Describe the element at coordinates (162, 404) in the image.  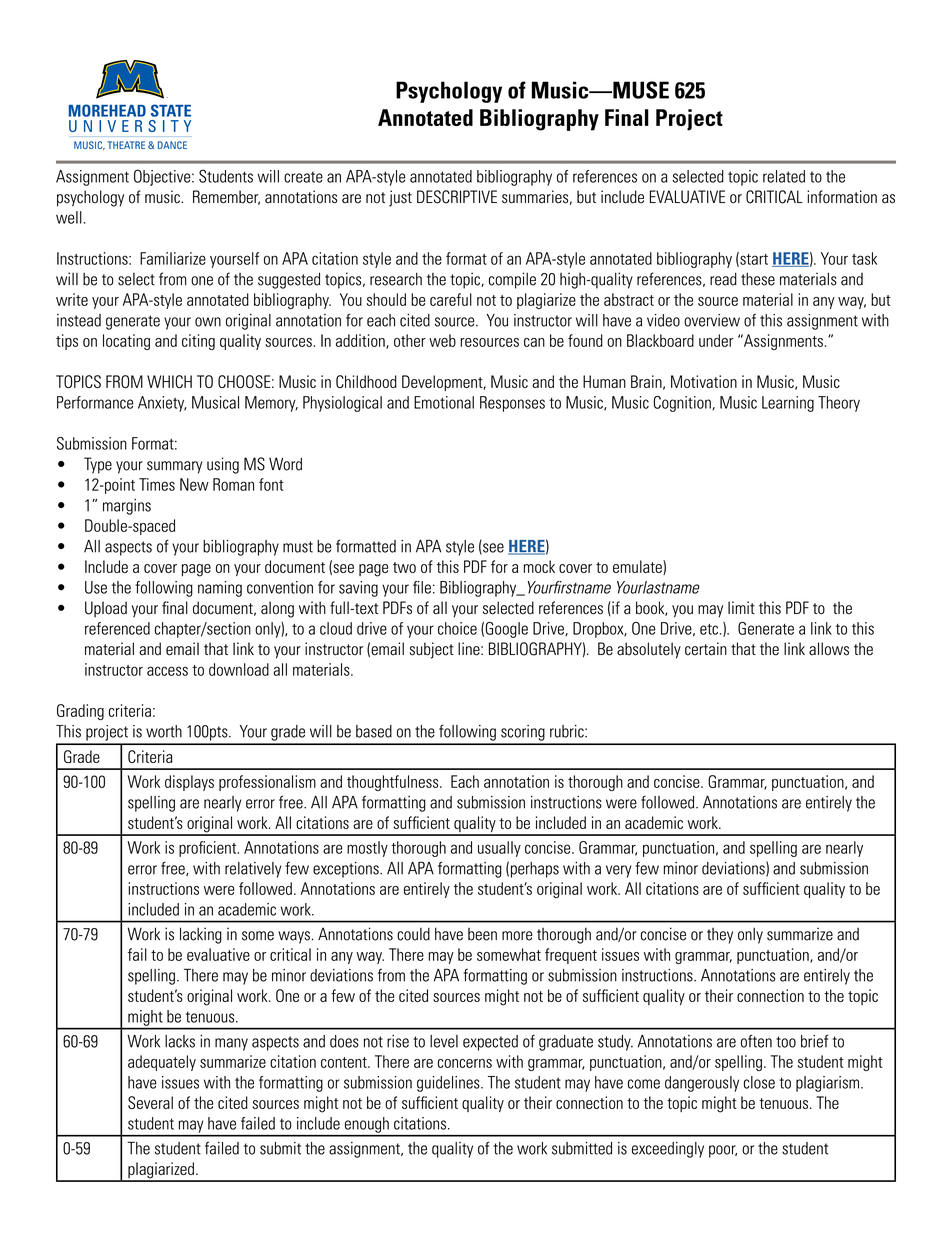
I see `Anxiety` at that location.
